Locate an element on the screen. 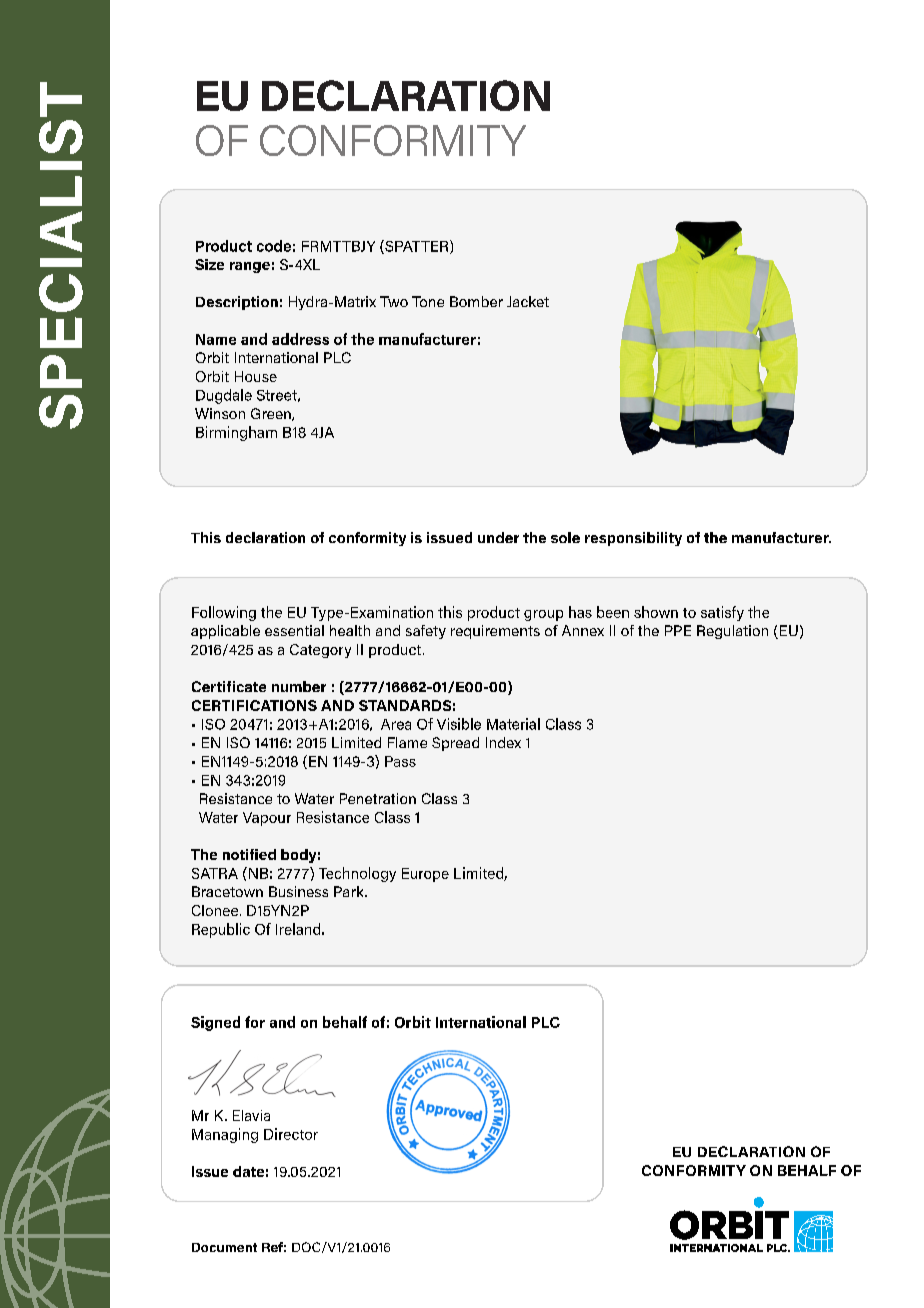 Image resolution: width=924 pixels, height=1308 pixels. range is located at coordinates (250, 267).
